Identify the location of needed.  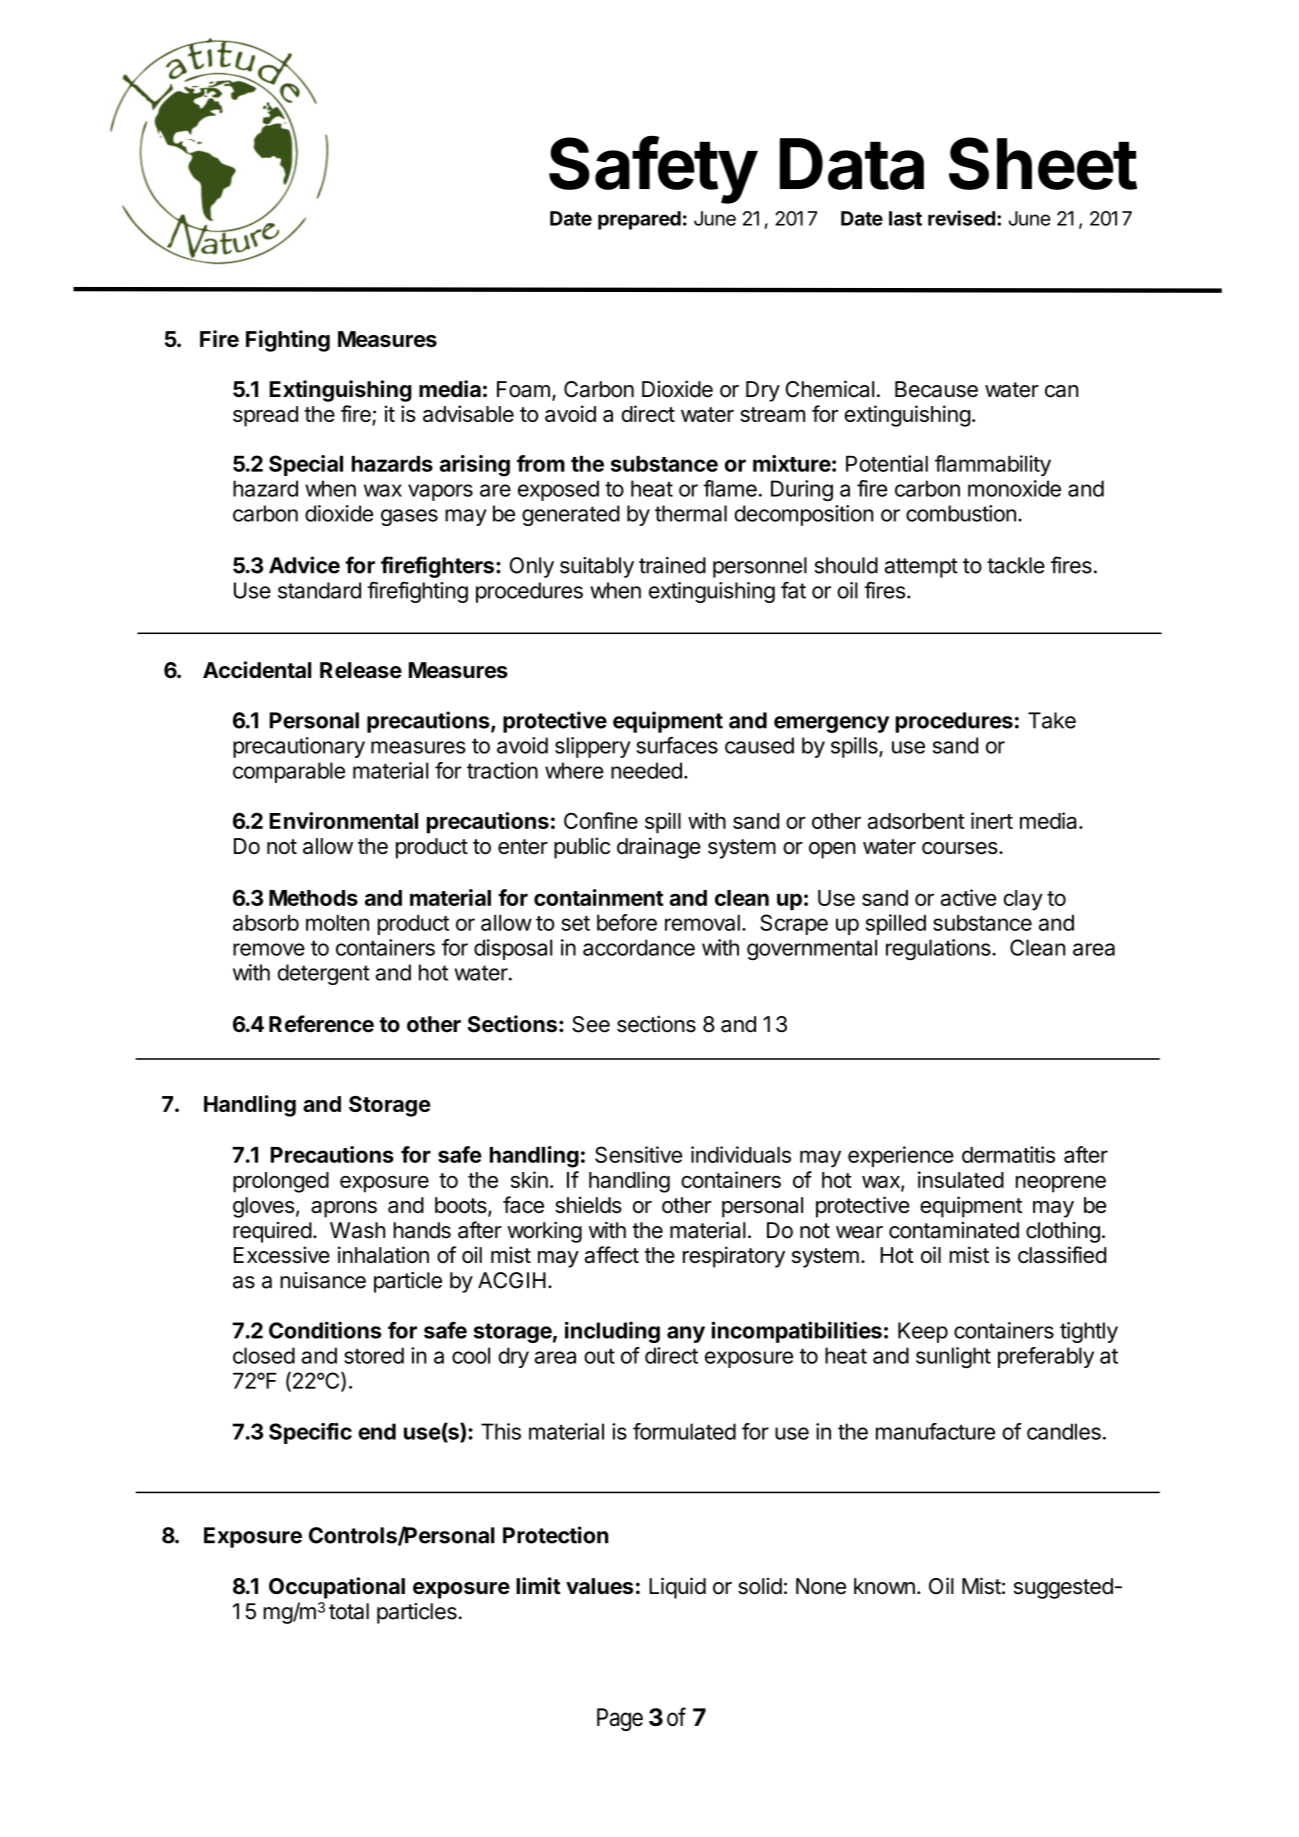
(646, 770).
